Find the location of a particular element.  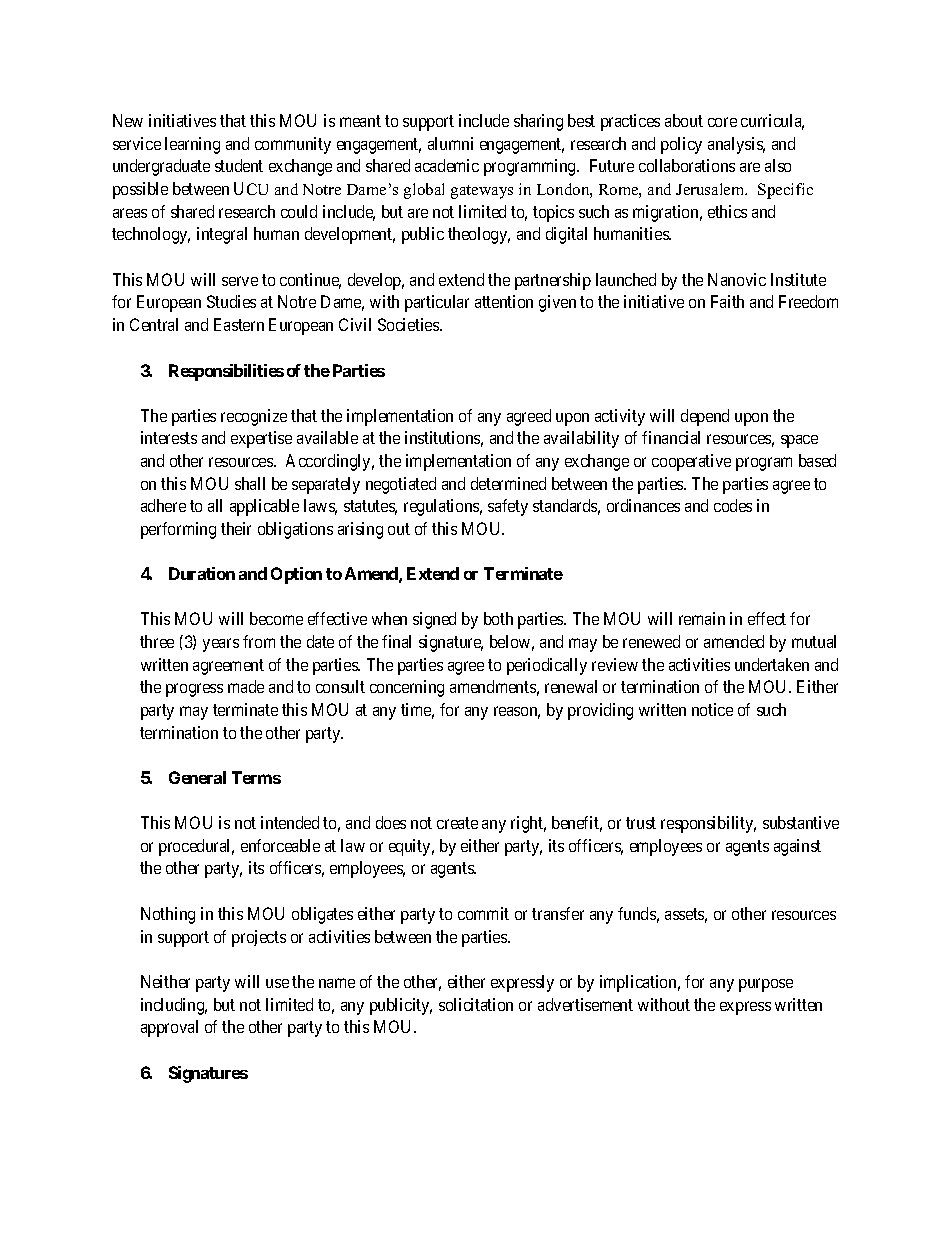

create is located at coordinates (457, 823).
